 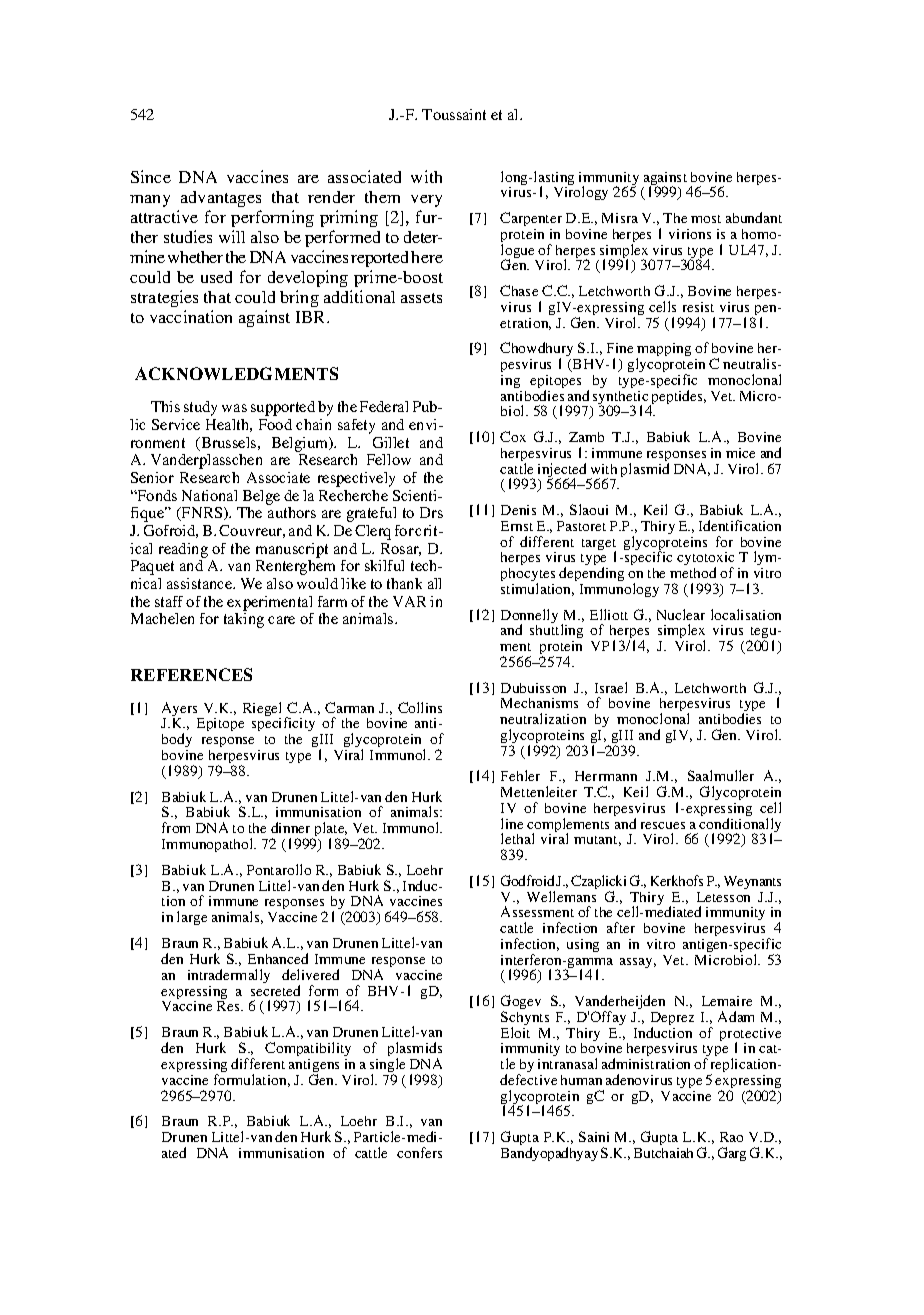 What do you see at coordinates (384, 406) in the screenshot?
I see `Federal` at bounding box center [384, 406].
